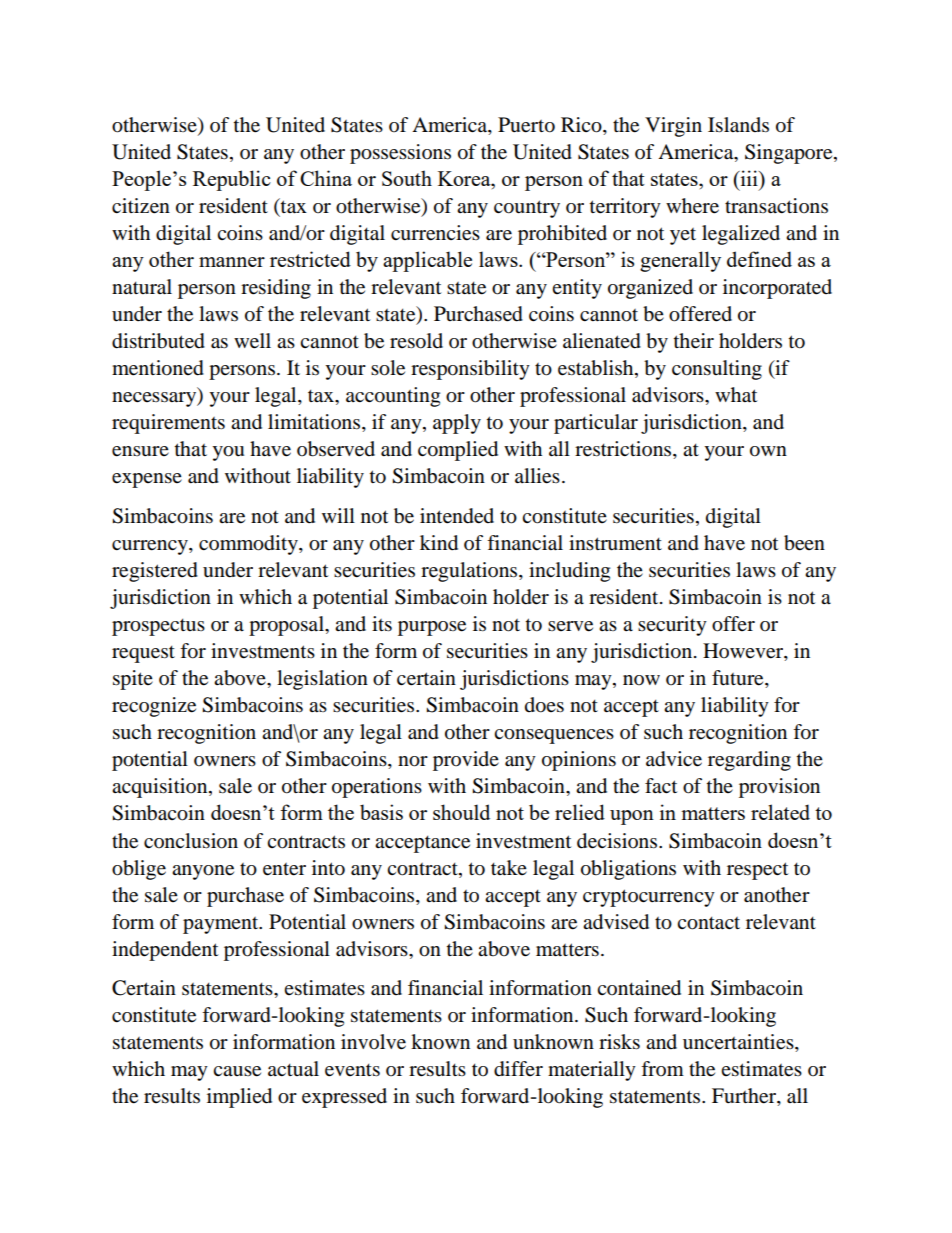 This screenshot has width=952, height=1233. What do you see at coordinates (518, 1069) in the screenshot?
I see `differ` at bounding box center [518, 1069].
